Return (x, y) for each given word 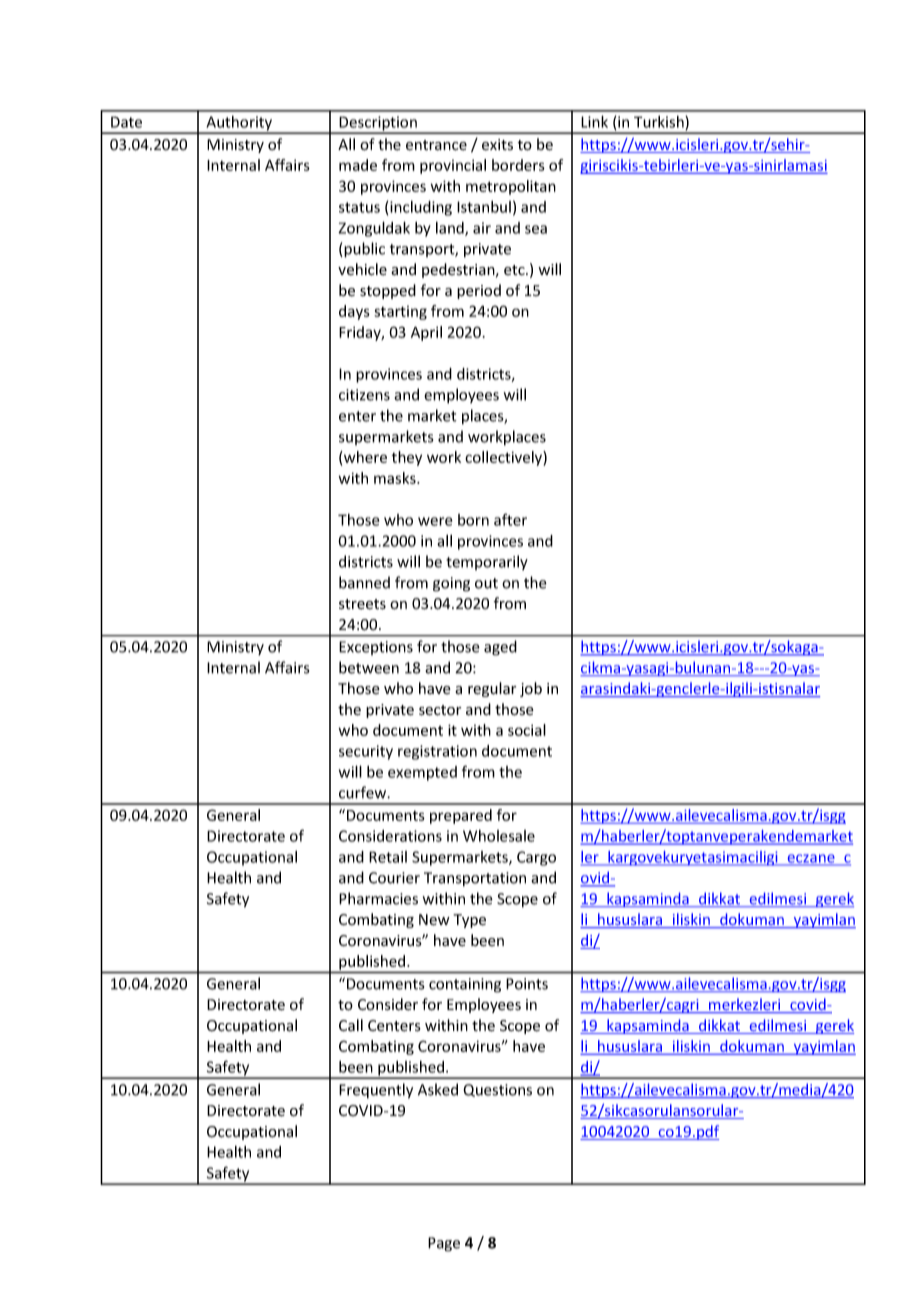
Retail (388, 857)
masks (396, 478)
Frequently (376, 1091)
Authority (239, 124)
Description (378, 124)
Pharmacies (378, 898)
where (364, 457)
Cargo (536, 858)
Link (594, 121)
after (510, 519)
